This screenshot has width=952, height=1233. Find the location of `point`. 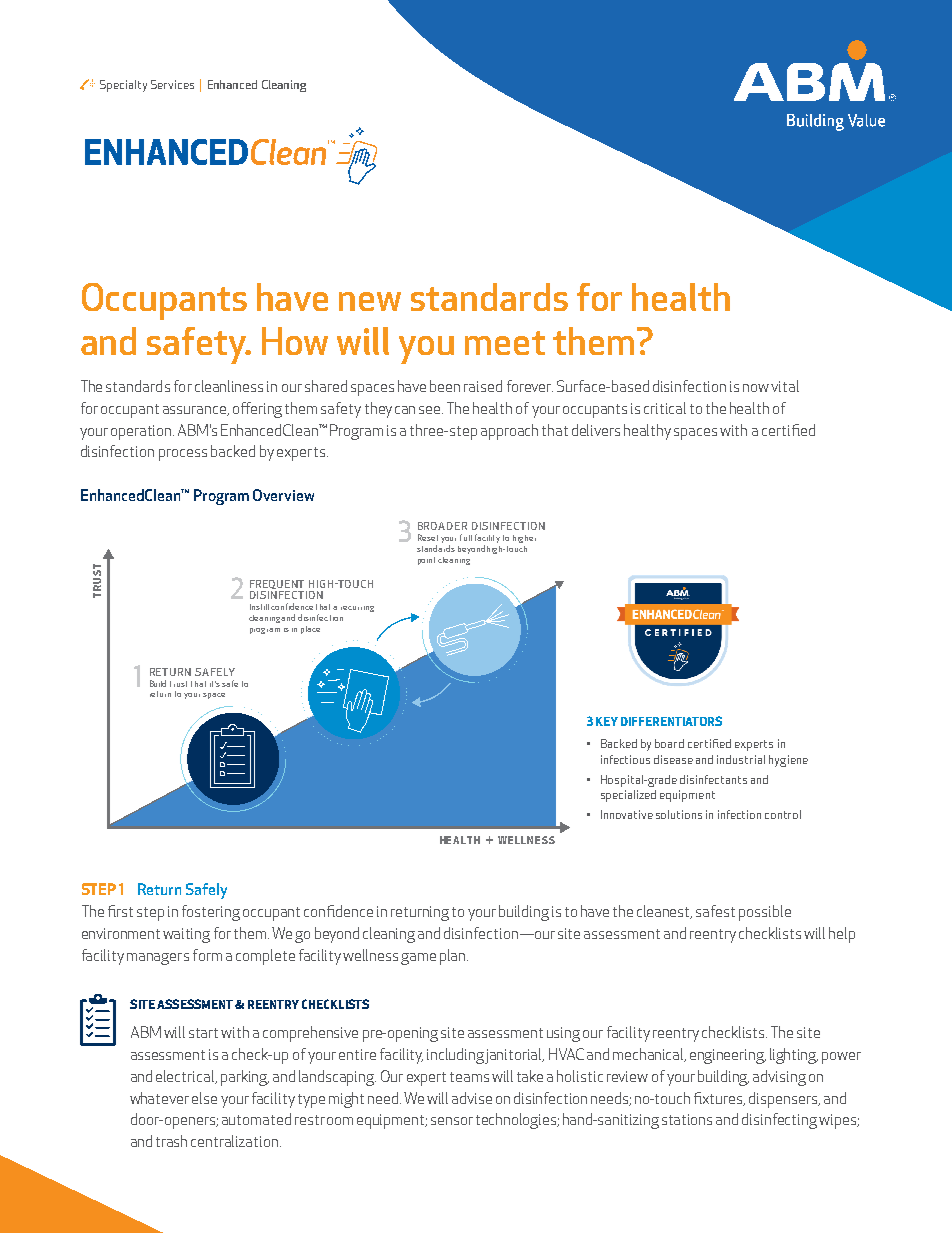

point is located at coordinates (426, 561).
